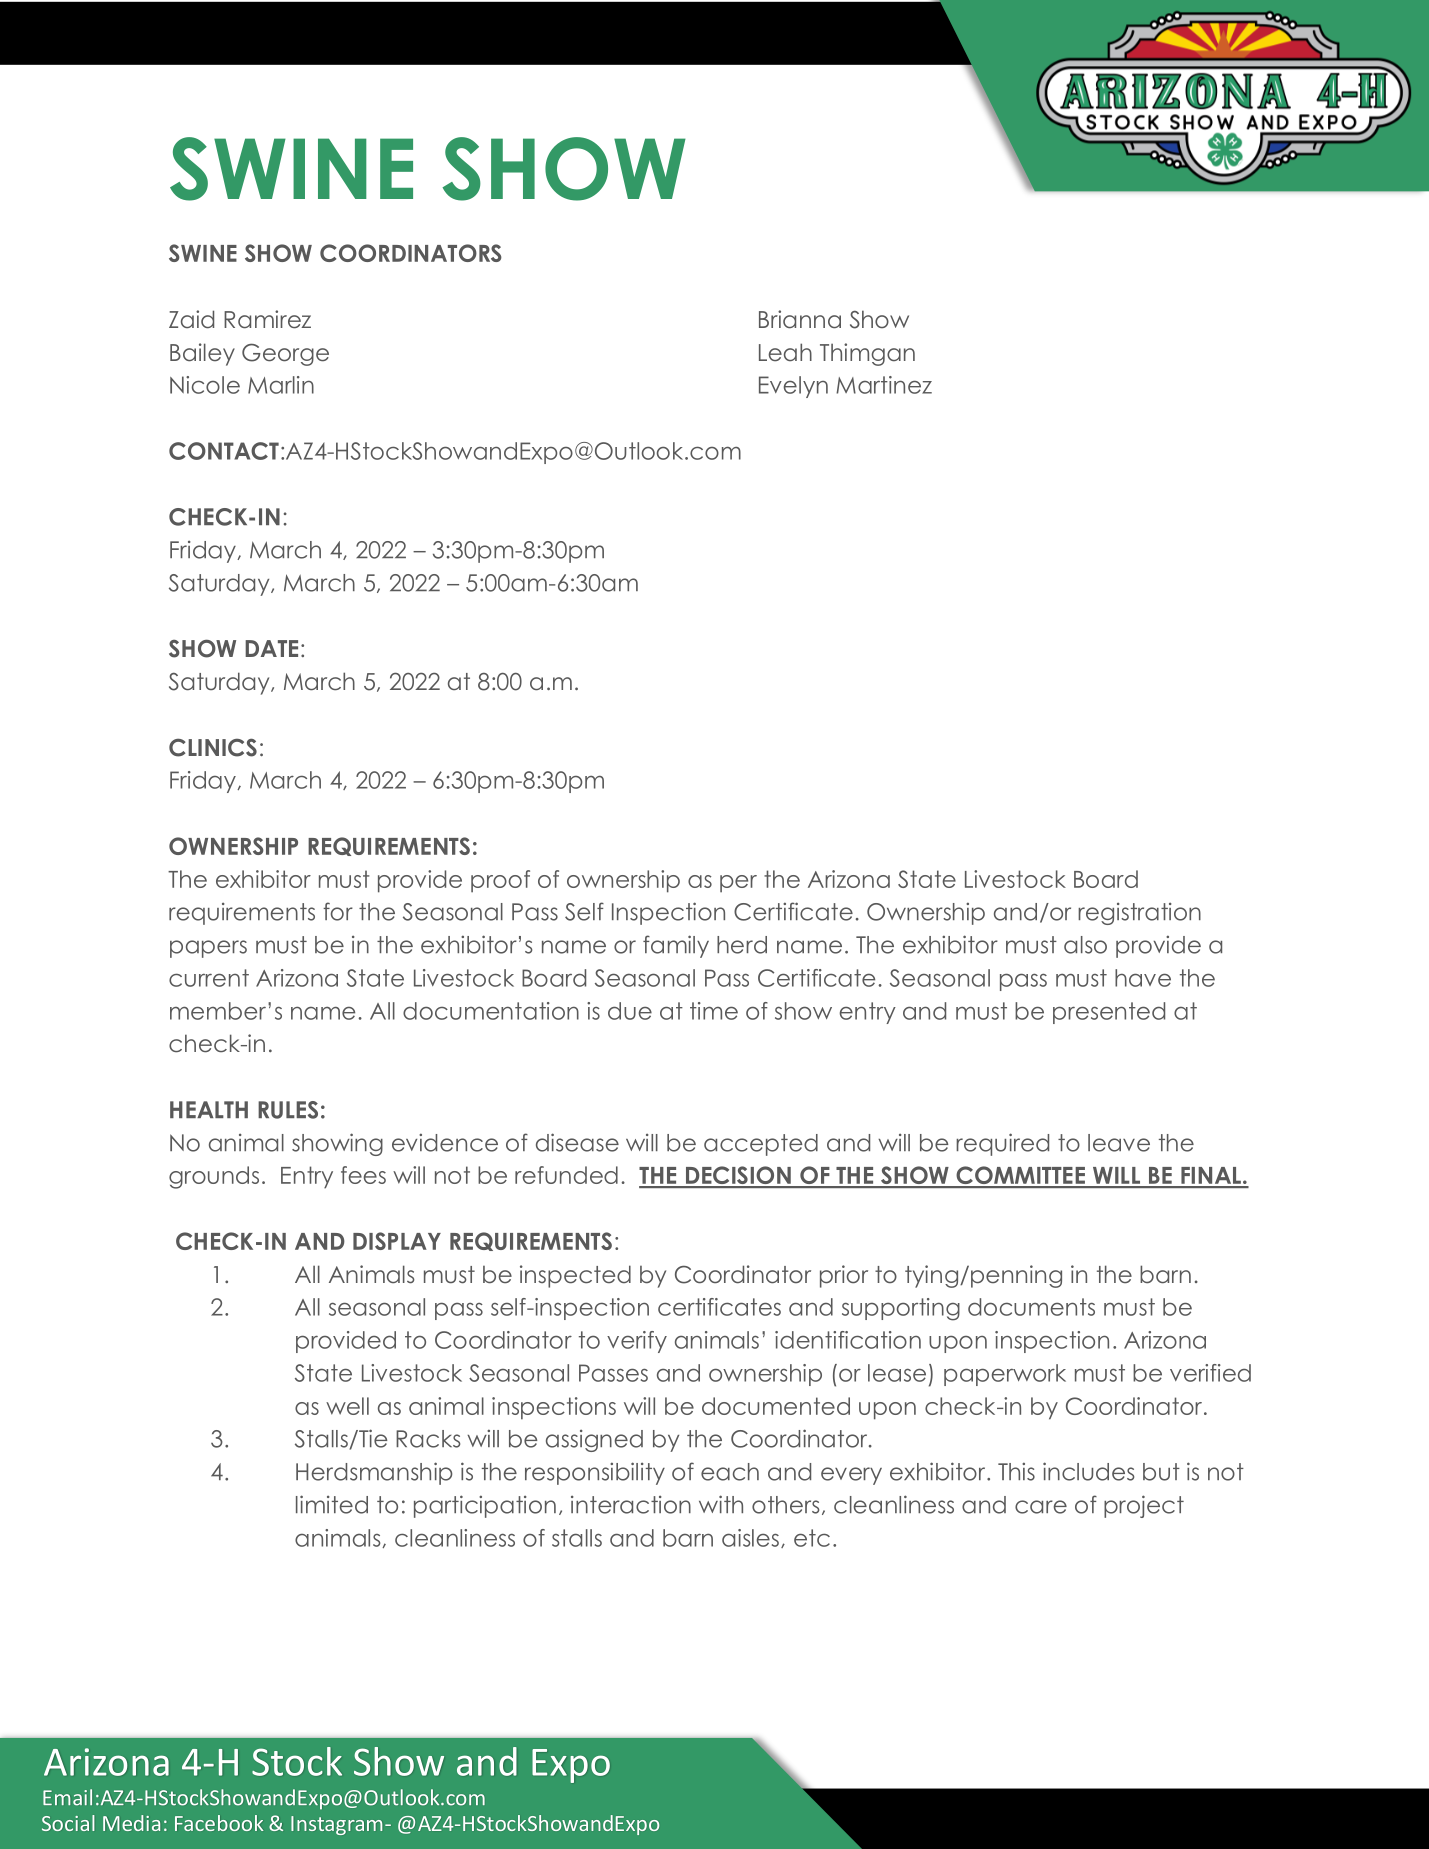 The height and width of the document is (1849, 1429). Describe the element at coordinates (884, 385) in the document. I see `Martinez` at that location.
